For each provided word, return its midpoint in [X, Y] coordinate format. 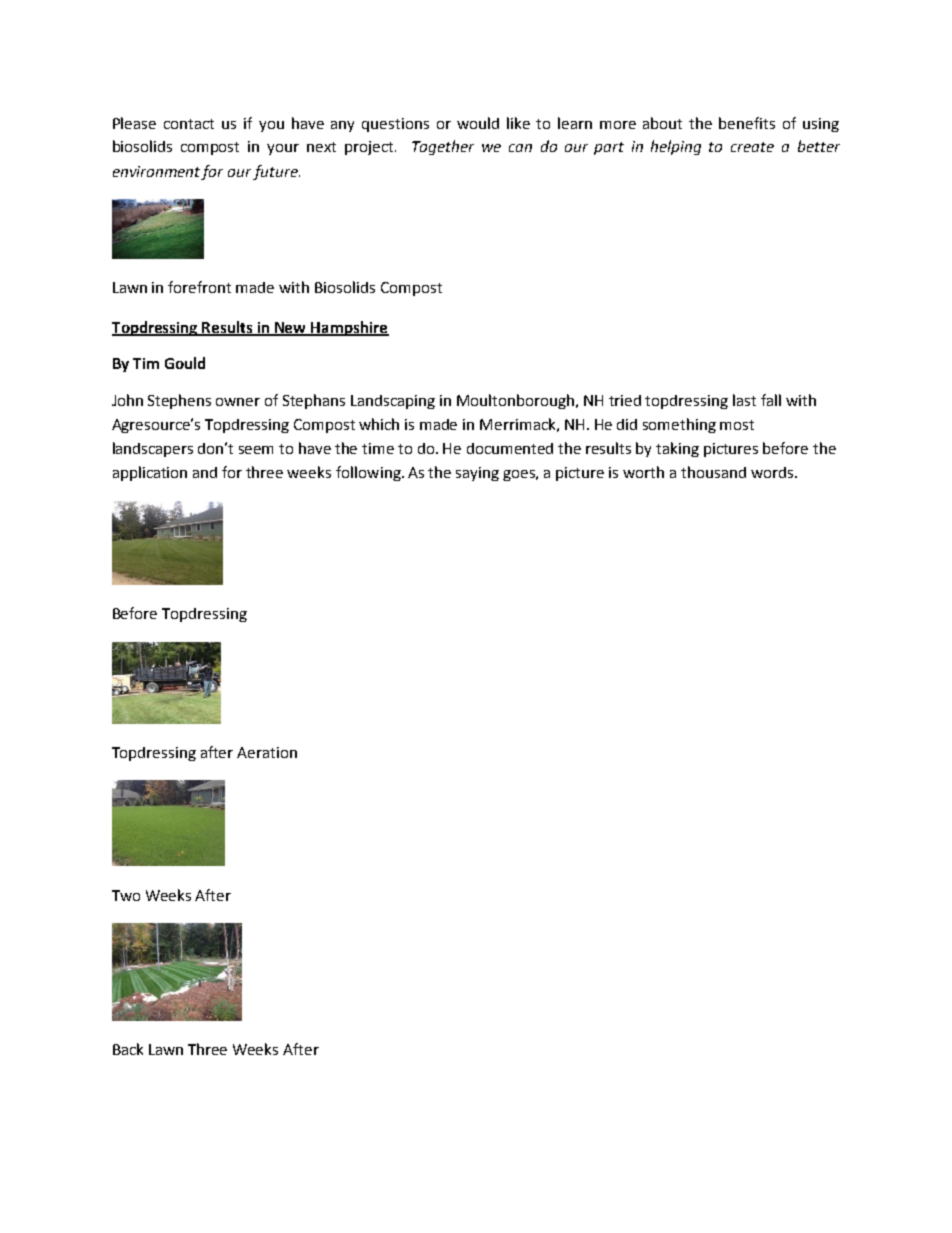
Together [443, 147]
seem [256, 450]
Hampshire [349, 328]
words [773, 472]
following [369, 473]
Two [126, 895]
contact [189, 124]
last [744, 400]
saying [477, 474]
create [752, 147]
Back [128, 1049]
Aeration [267, 752]
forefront [199, 287]
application [150, 473]
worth [643, 472]
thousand [713, 472]
